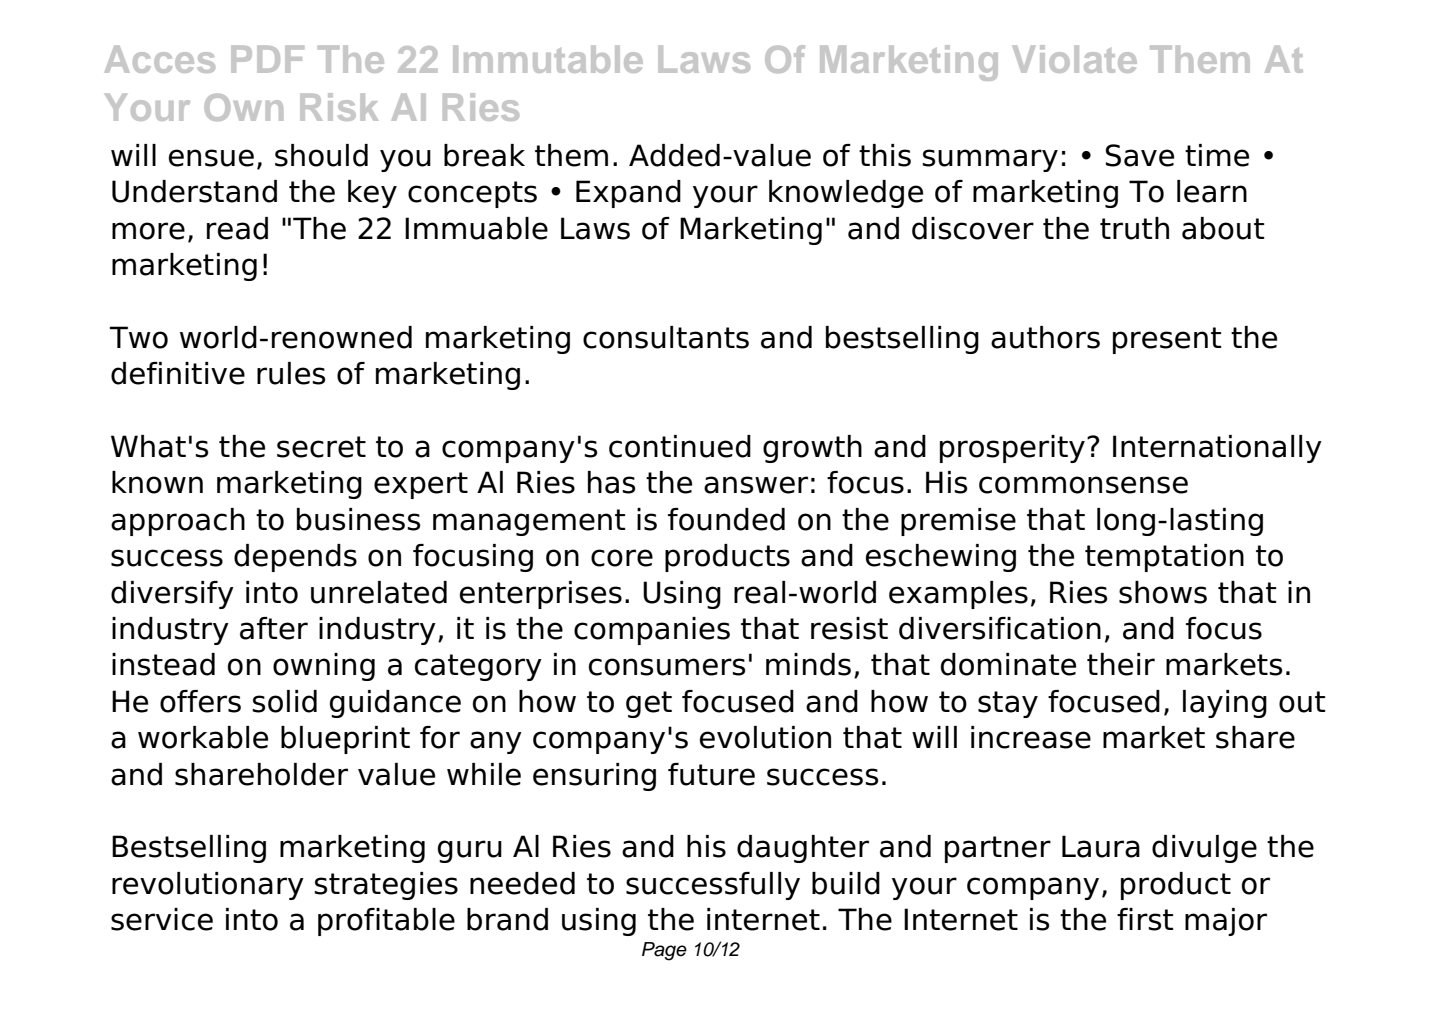 The width and height of the screenshot is (1444, 1018). What do you see at coordinates (726, 519) in the screenshot?
I see `founded` at bounding box center [726, 519].
